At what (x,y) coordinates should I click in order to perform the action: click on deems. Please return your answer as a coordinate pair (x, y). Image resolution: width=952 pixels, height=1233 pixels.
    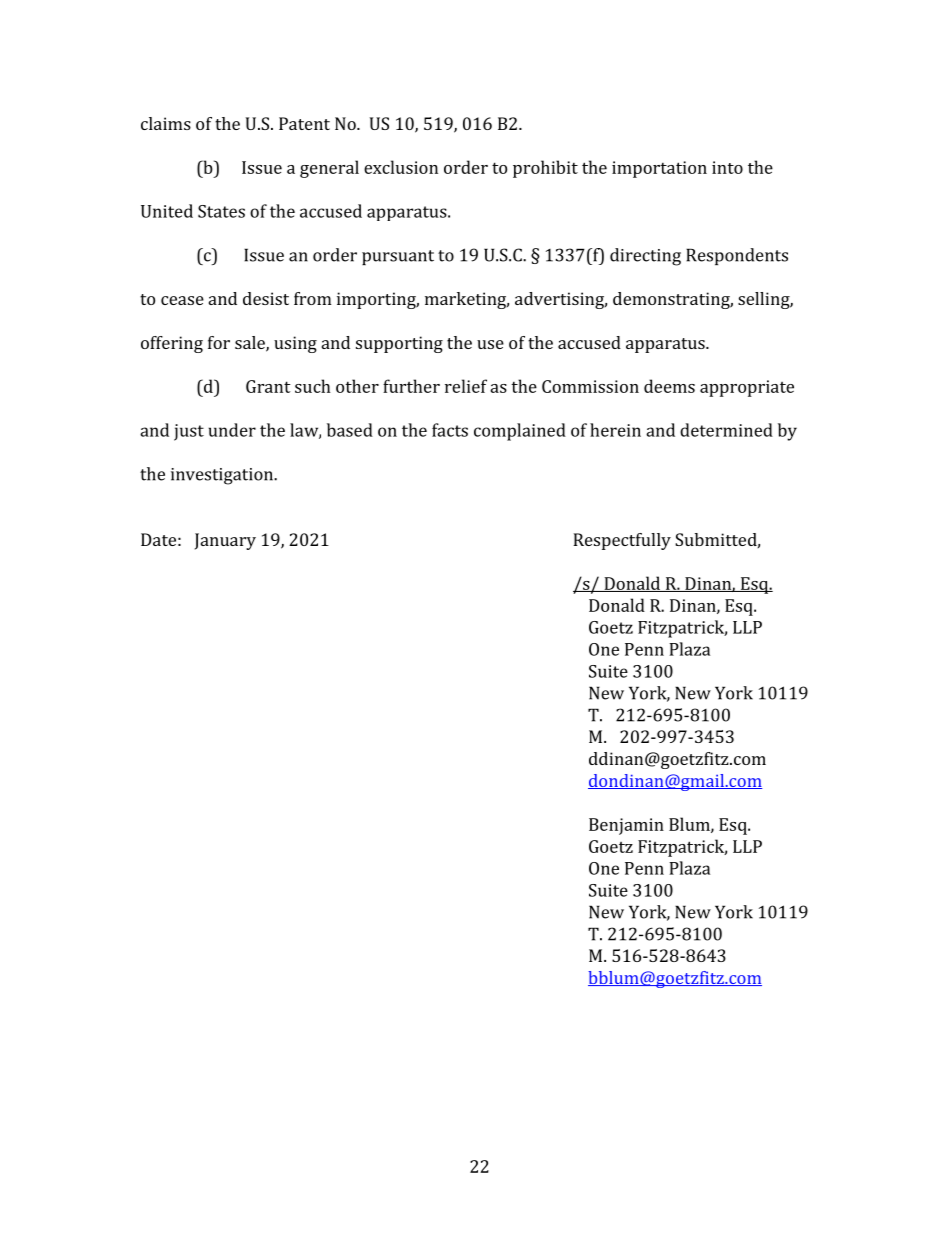
    Looking at the image, I should click on (669, 386).
